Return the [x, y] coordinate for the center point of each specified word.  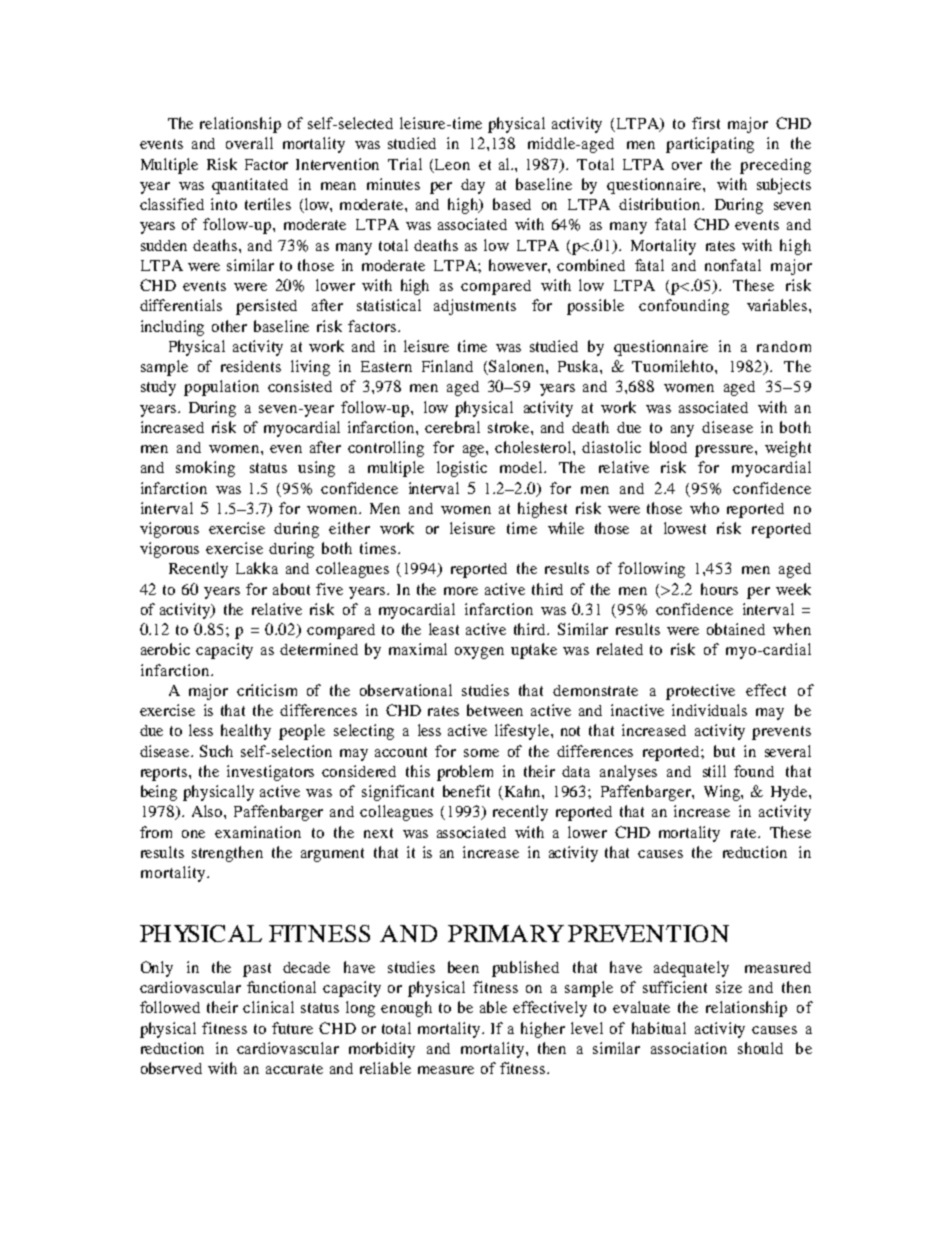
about [291, 589]
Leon [452, 164]
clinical [268, 1007]
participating [710, 145]
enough [406, 1009]
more [461, 591]
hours [719, 589]
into [224, 204]
